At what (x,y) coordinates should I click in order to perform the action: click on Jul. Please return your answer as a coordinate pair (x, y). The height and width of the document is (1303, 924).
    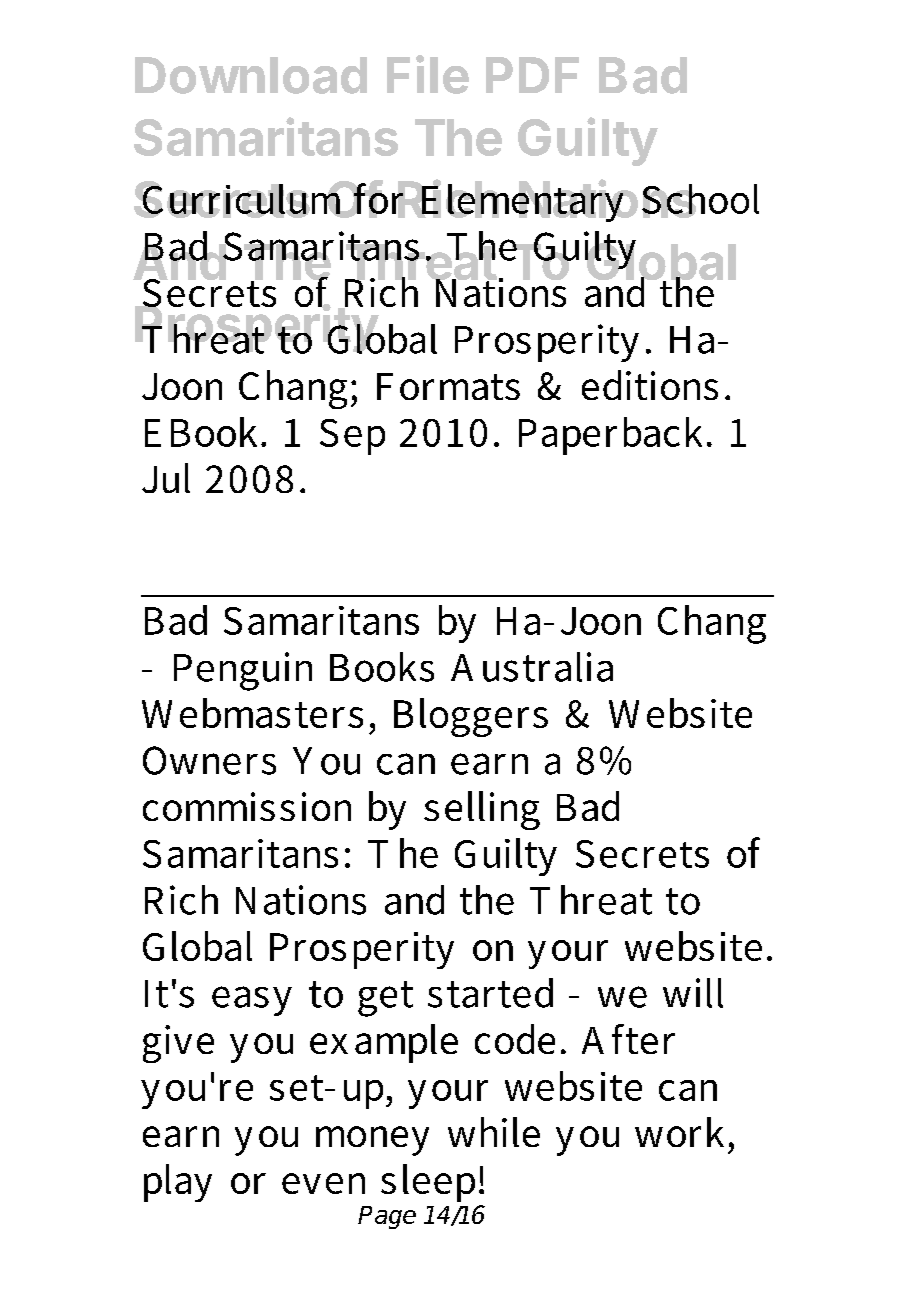
    Looking at the image, I should click on (166, 478).
